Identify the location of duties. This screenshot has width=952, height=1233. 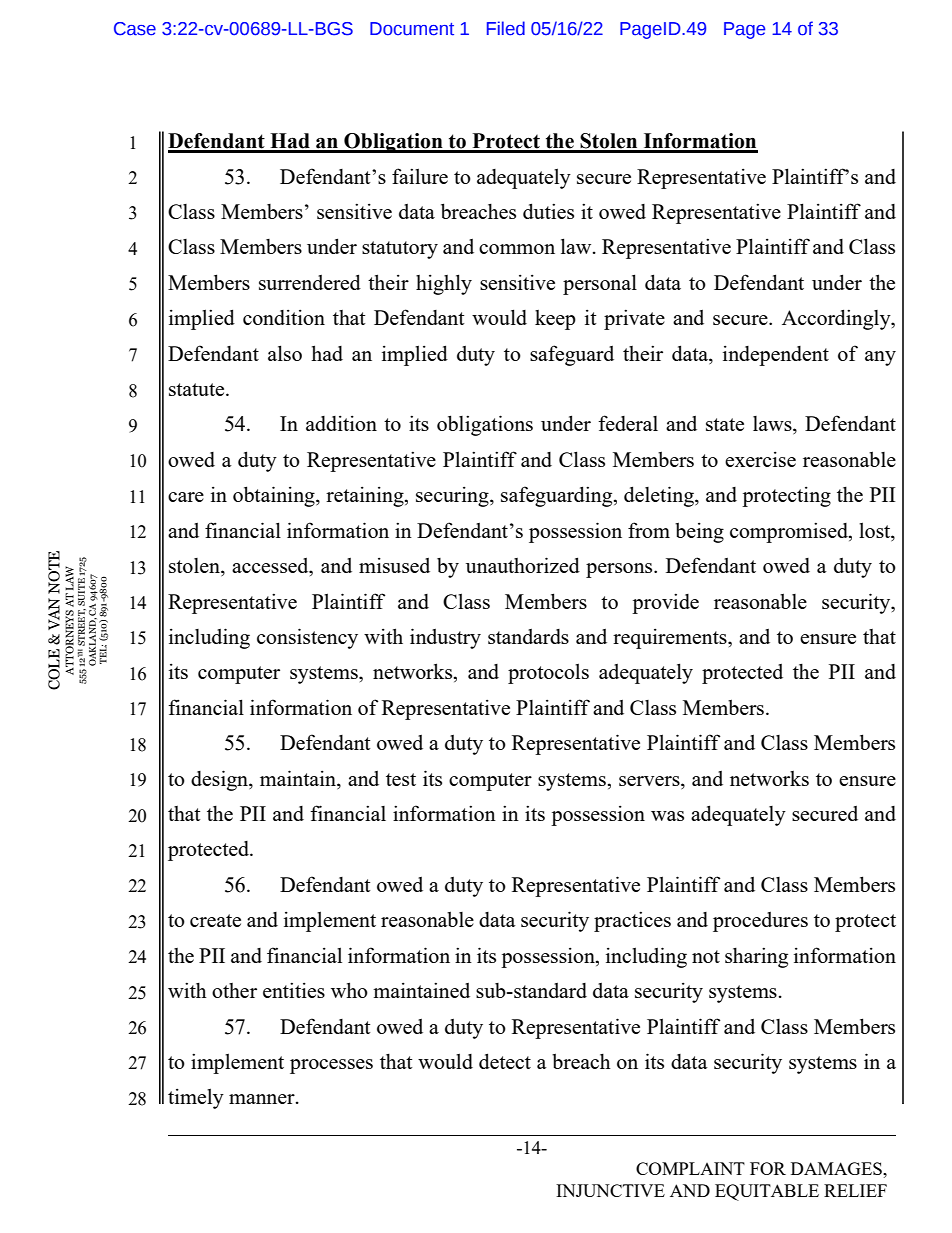
(548, 211).
